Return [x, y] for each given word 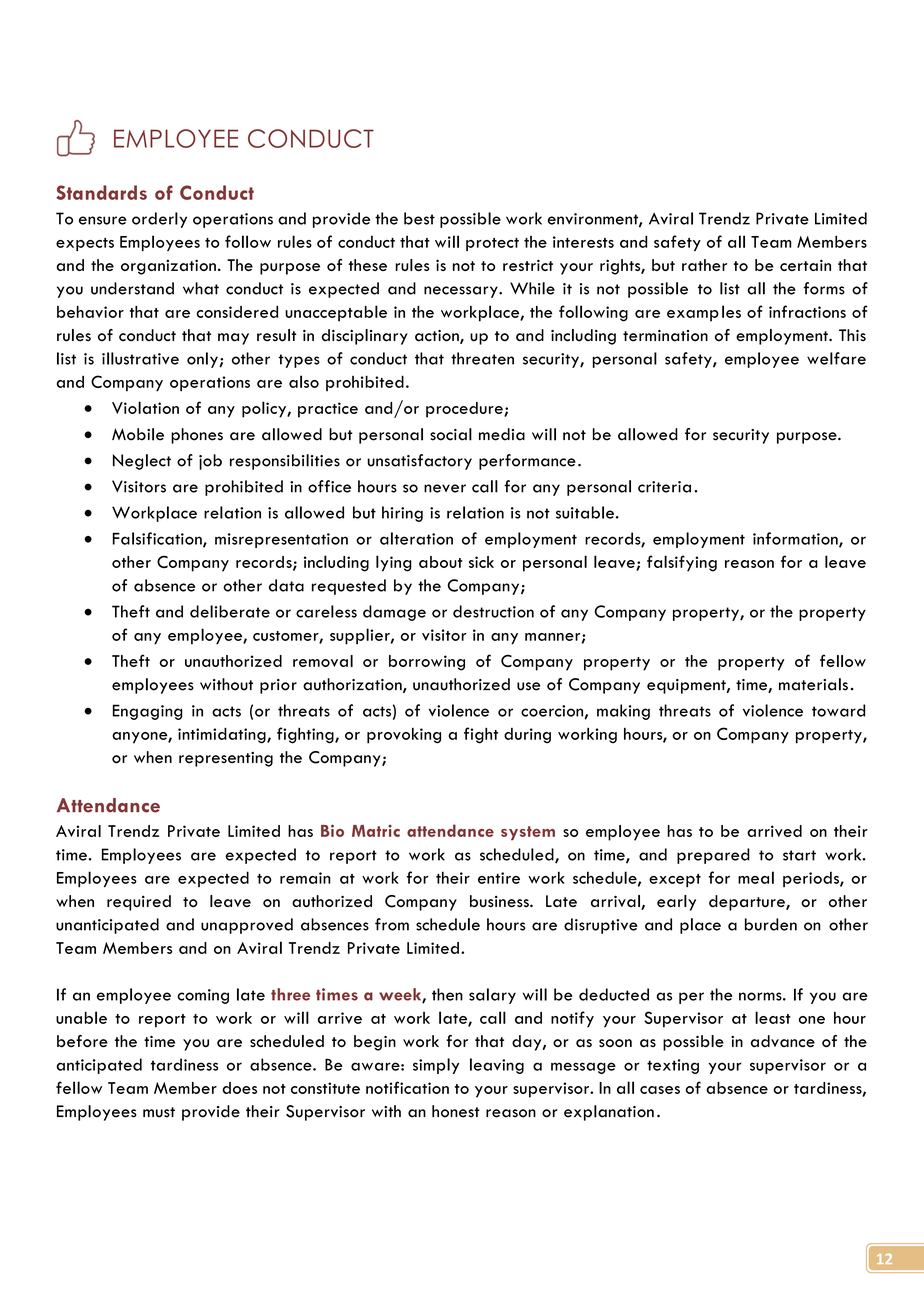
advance [783, 1041]
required [139, 903]
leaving [497, 1066]
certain [805, 265]
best [419, 218]
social [451, 434]
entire [499, 878]
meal [756, 877]
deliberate [230, 611]
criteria [664, 487]
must [159, 1112]
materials [813, 684]
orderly [159, 220]
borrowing [427, 663]
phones [197, 436]
